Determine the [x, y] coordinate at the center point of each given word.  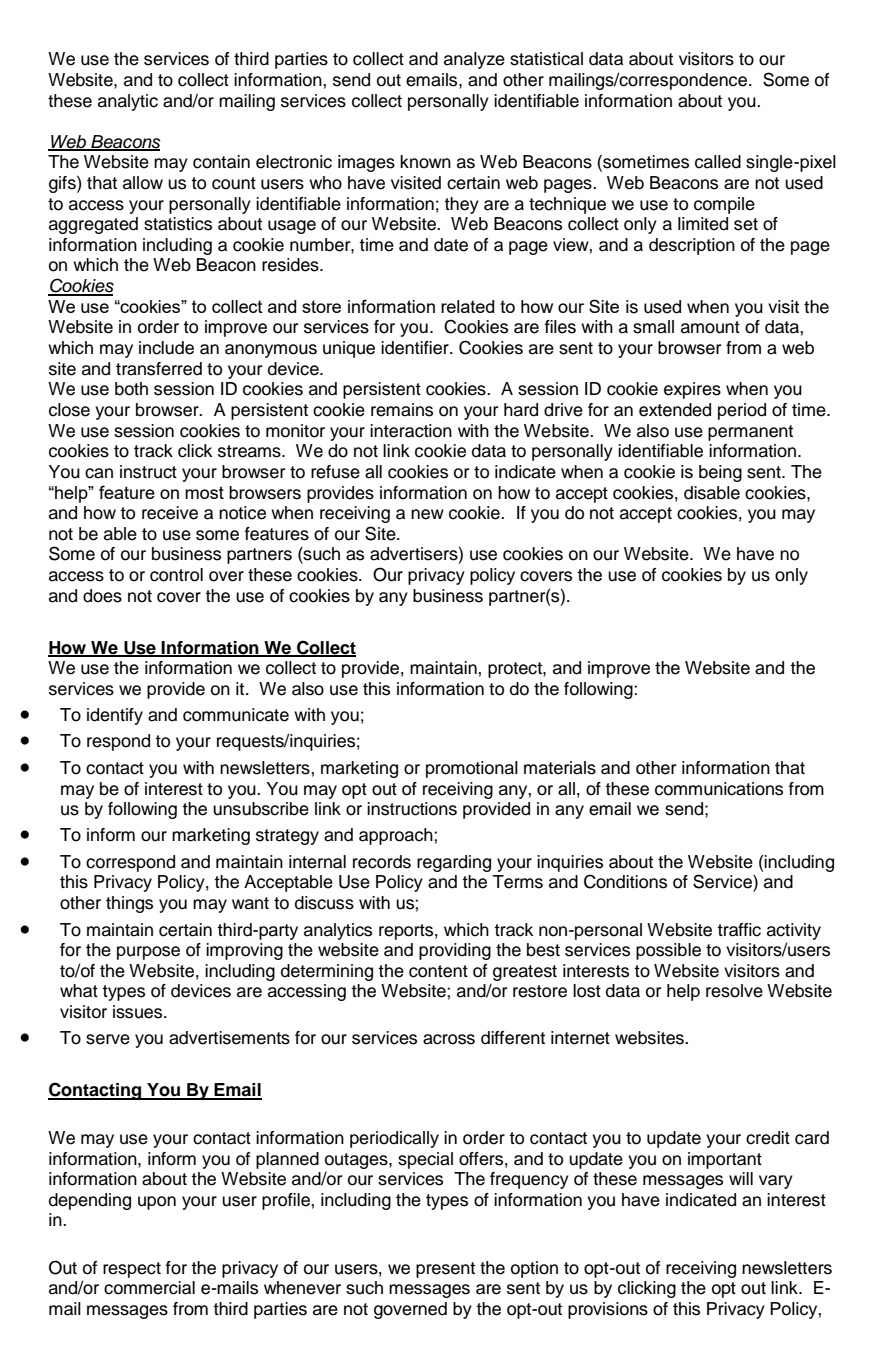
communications [719, 789]
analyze [474, 60]
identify [115, 716]
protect [516, 670]
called [718, 162]
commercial [149, 1288]
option [534, 1269]
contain [221, 162]
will [741, 1178]
